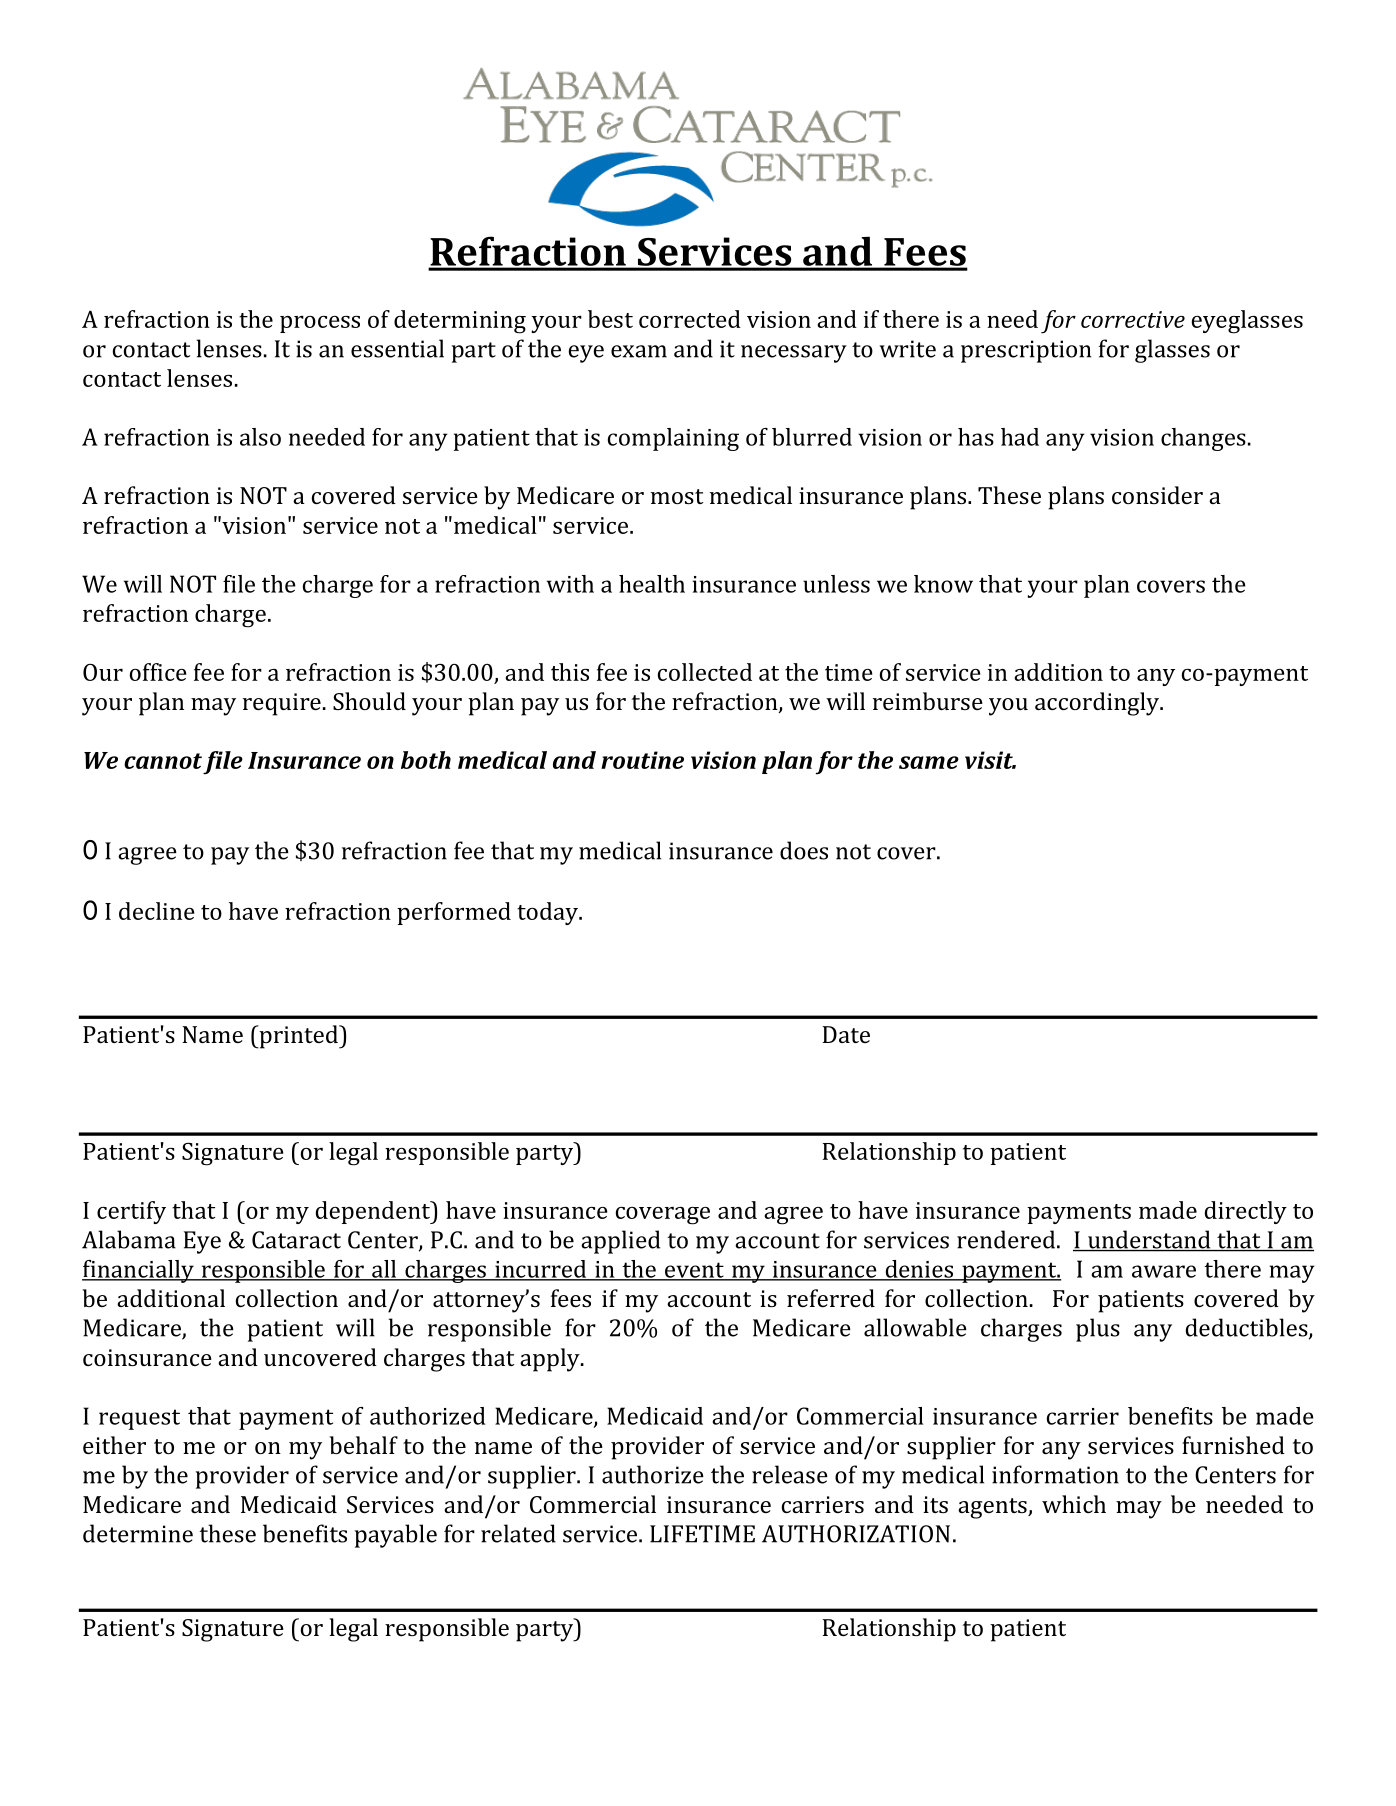 The height and width of the document is (1806, 1396). I want to click on exam, so click(639, 351).
